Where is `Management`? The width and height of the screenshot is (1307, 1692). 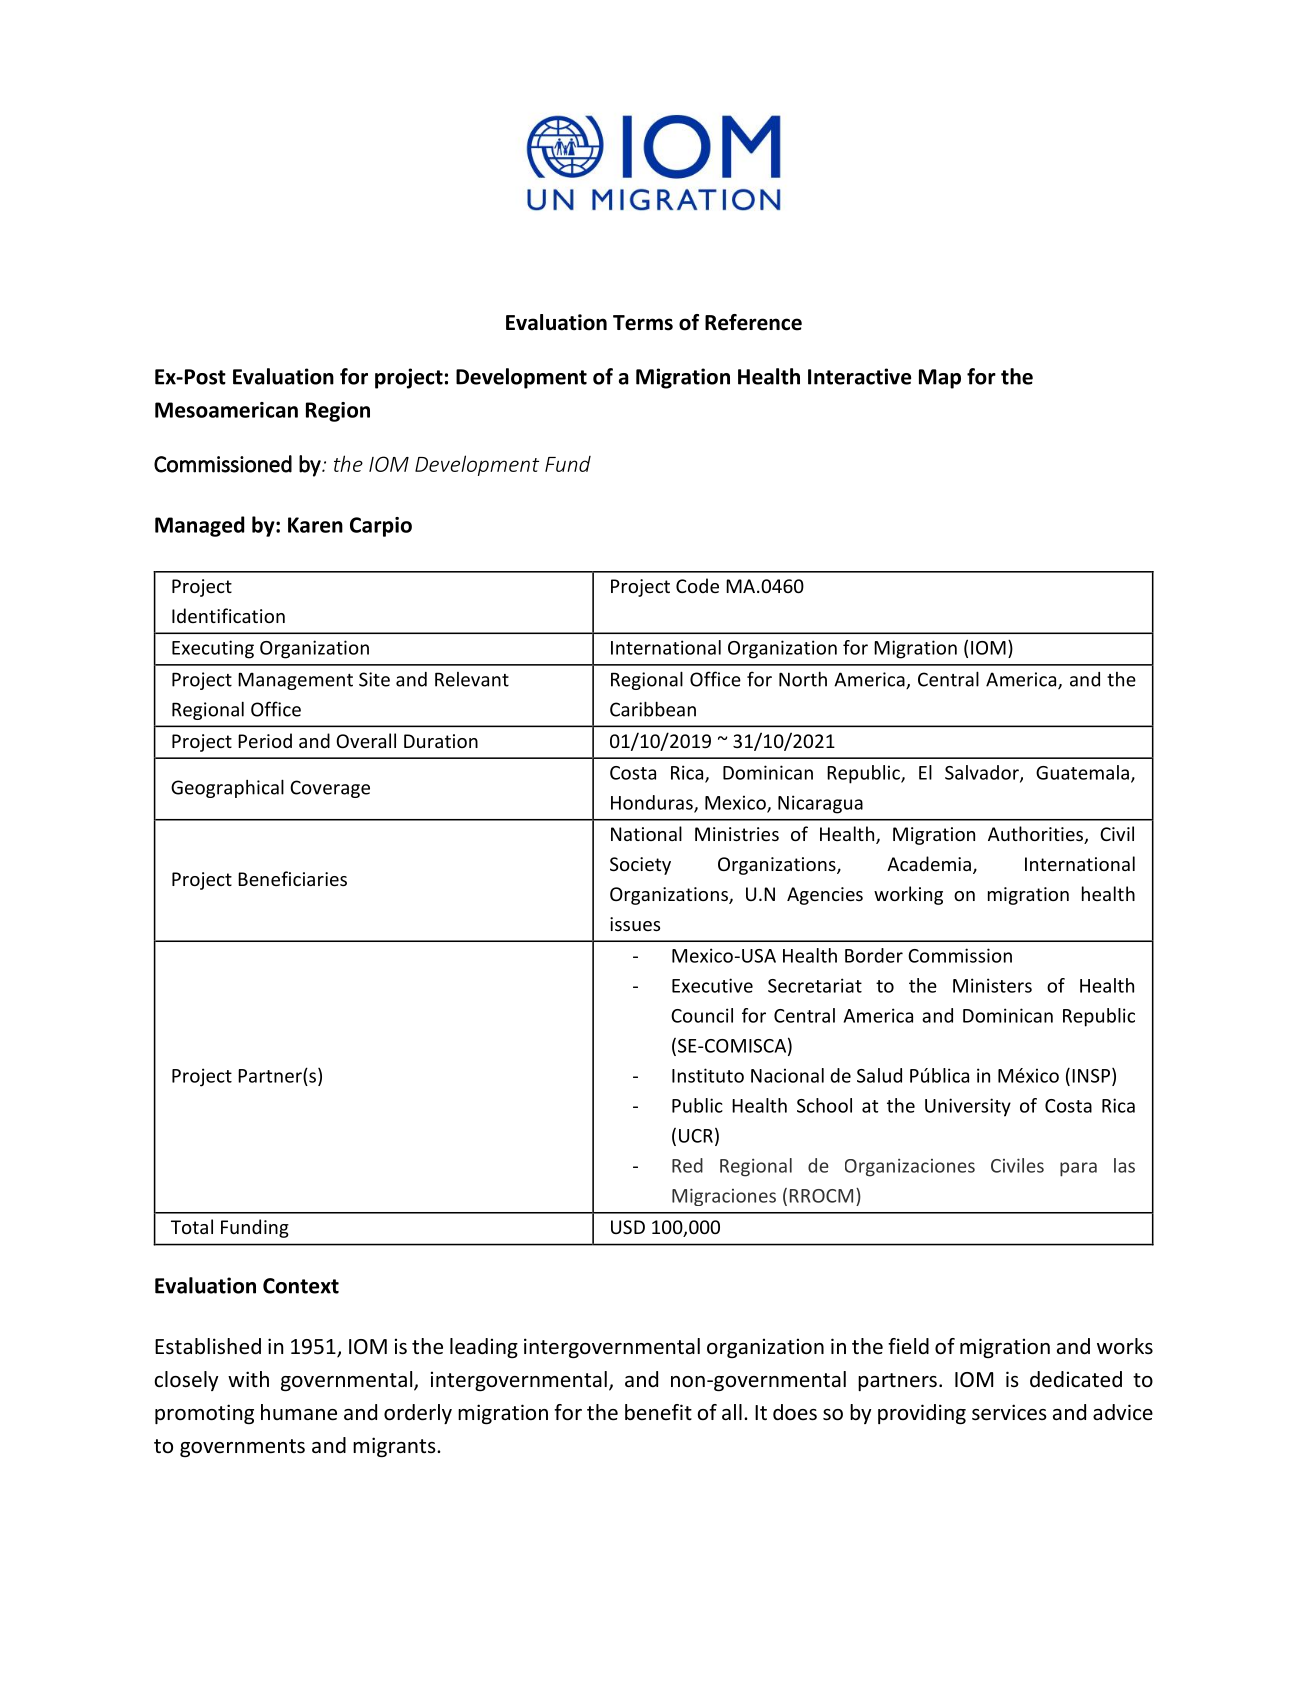
Management is located at coordinates (295, 681).
